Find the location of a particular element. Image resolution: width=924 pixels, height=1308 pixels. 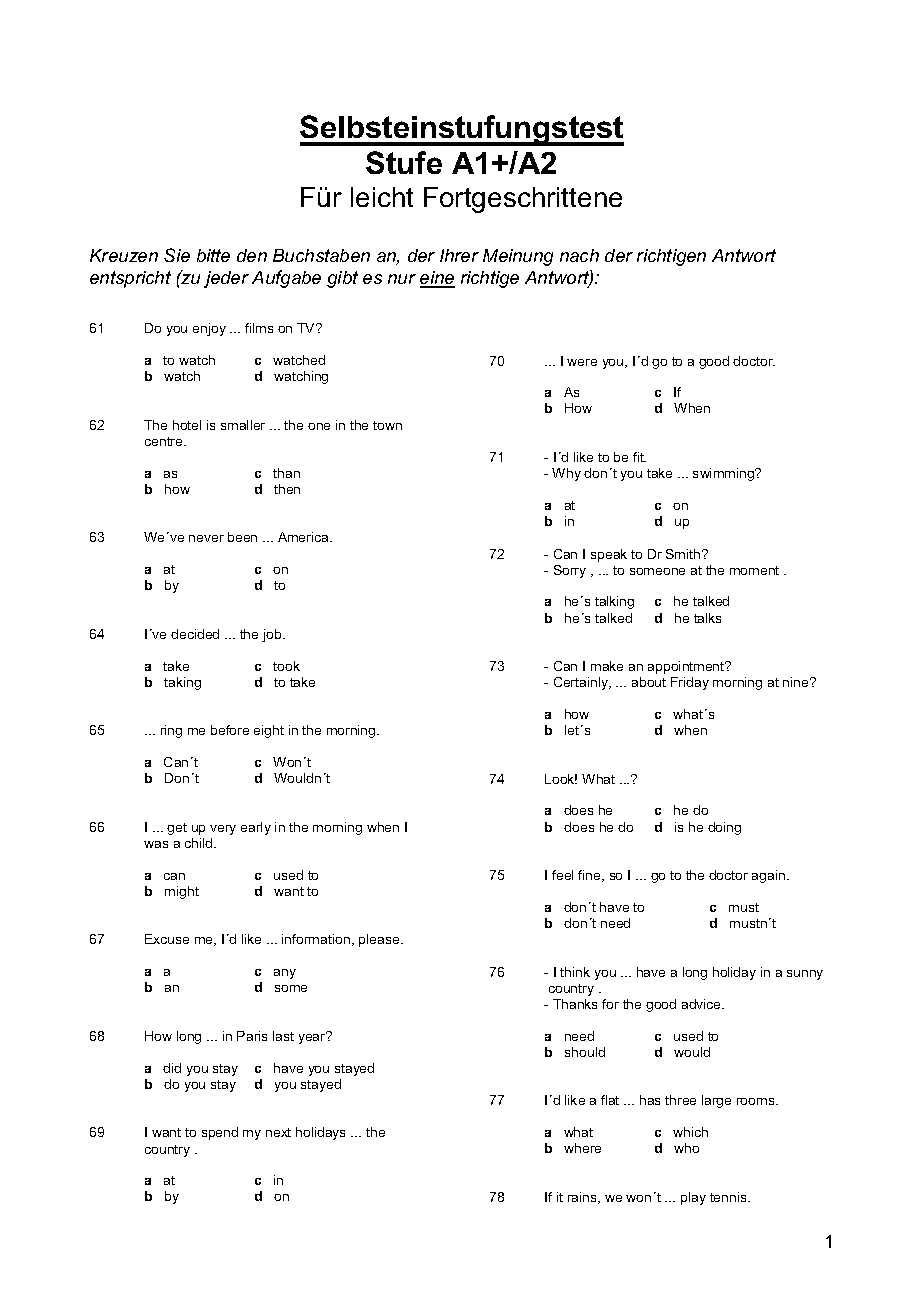

eine is located at coordinates (437, 279).
